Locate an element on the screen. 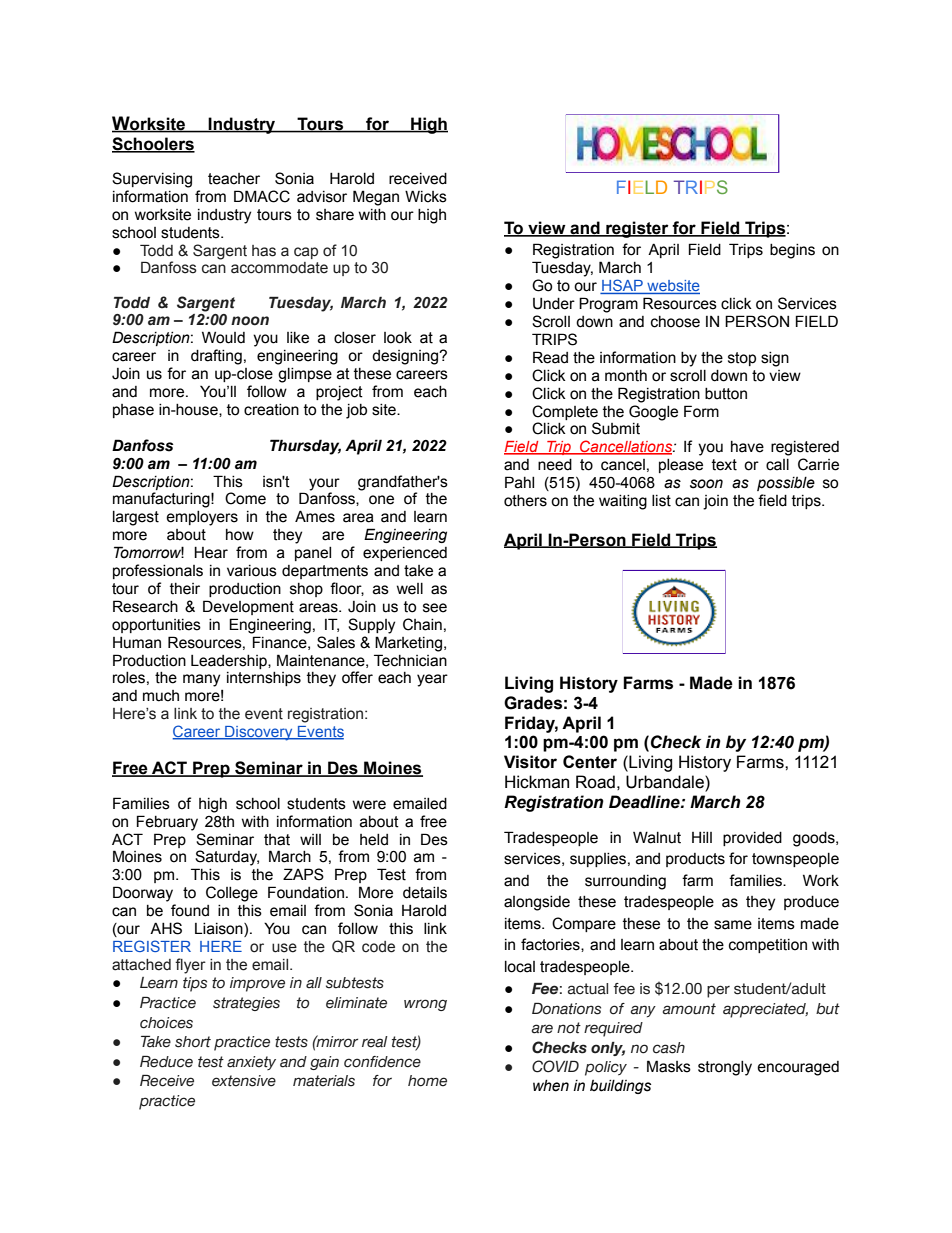 This screenshot has width=952, height=1233. short is located at coordinates (193, 1042).
